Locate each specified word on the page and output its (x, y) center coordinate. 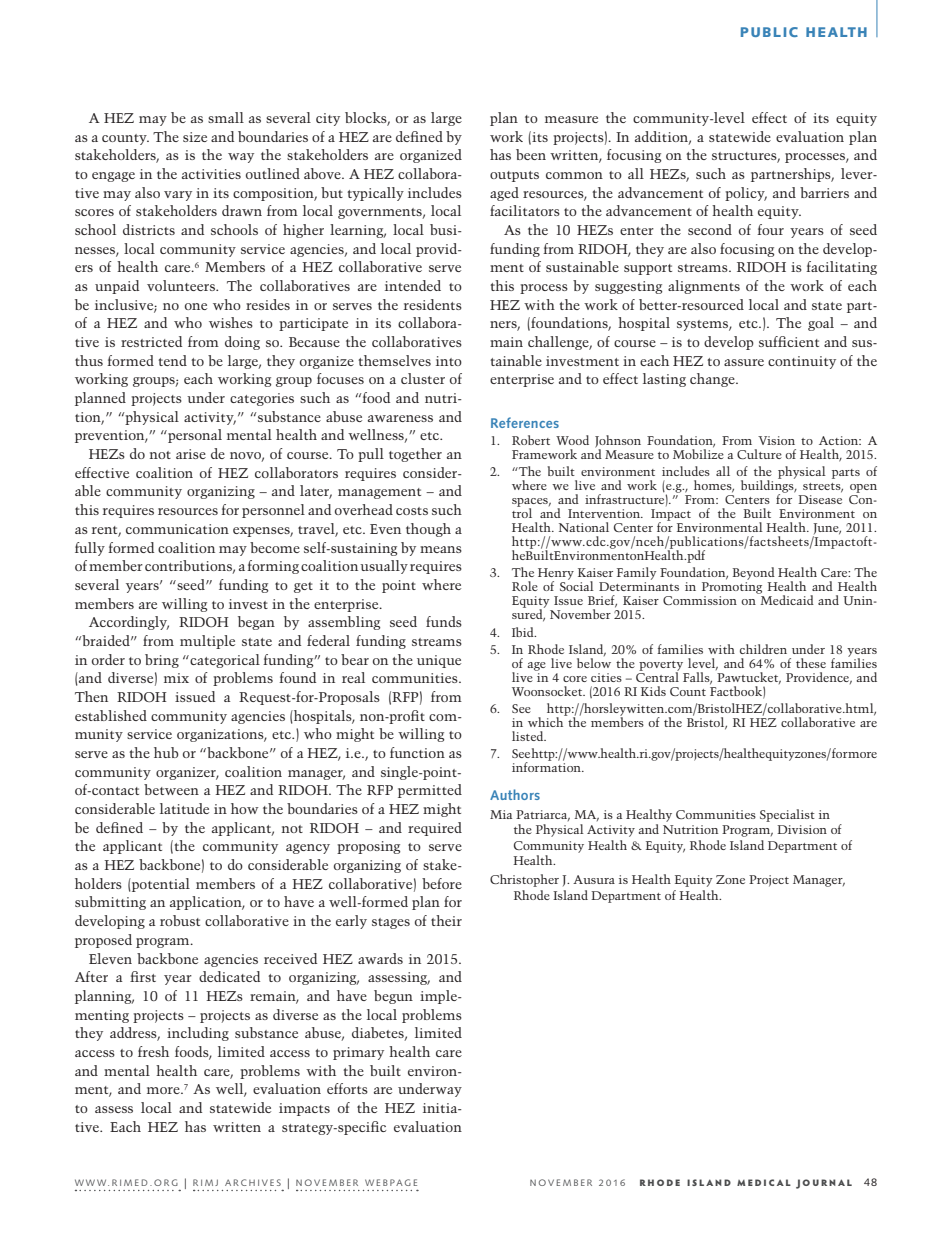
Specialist (787, 815)
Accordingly (129, 623)
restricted (151, 341)
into (449, 361)
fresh (153, 1051)
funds (444, 621)
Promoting (733, 589)
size (195, 137)
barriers (824, 192)
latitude (184, 808)
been (531, 154)
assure (744, 362)
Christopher (524, 880)
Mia (501, 814)
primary (358, 1053)
